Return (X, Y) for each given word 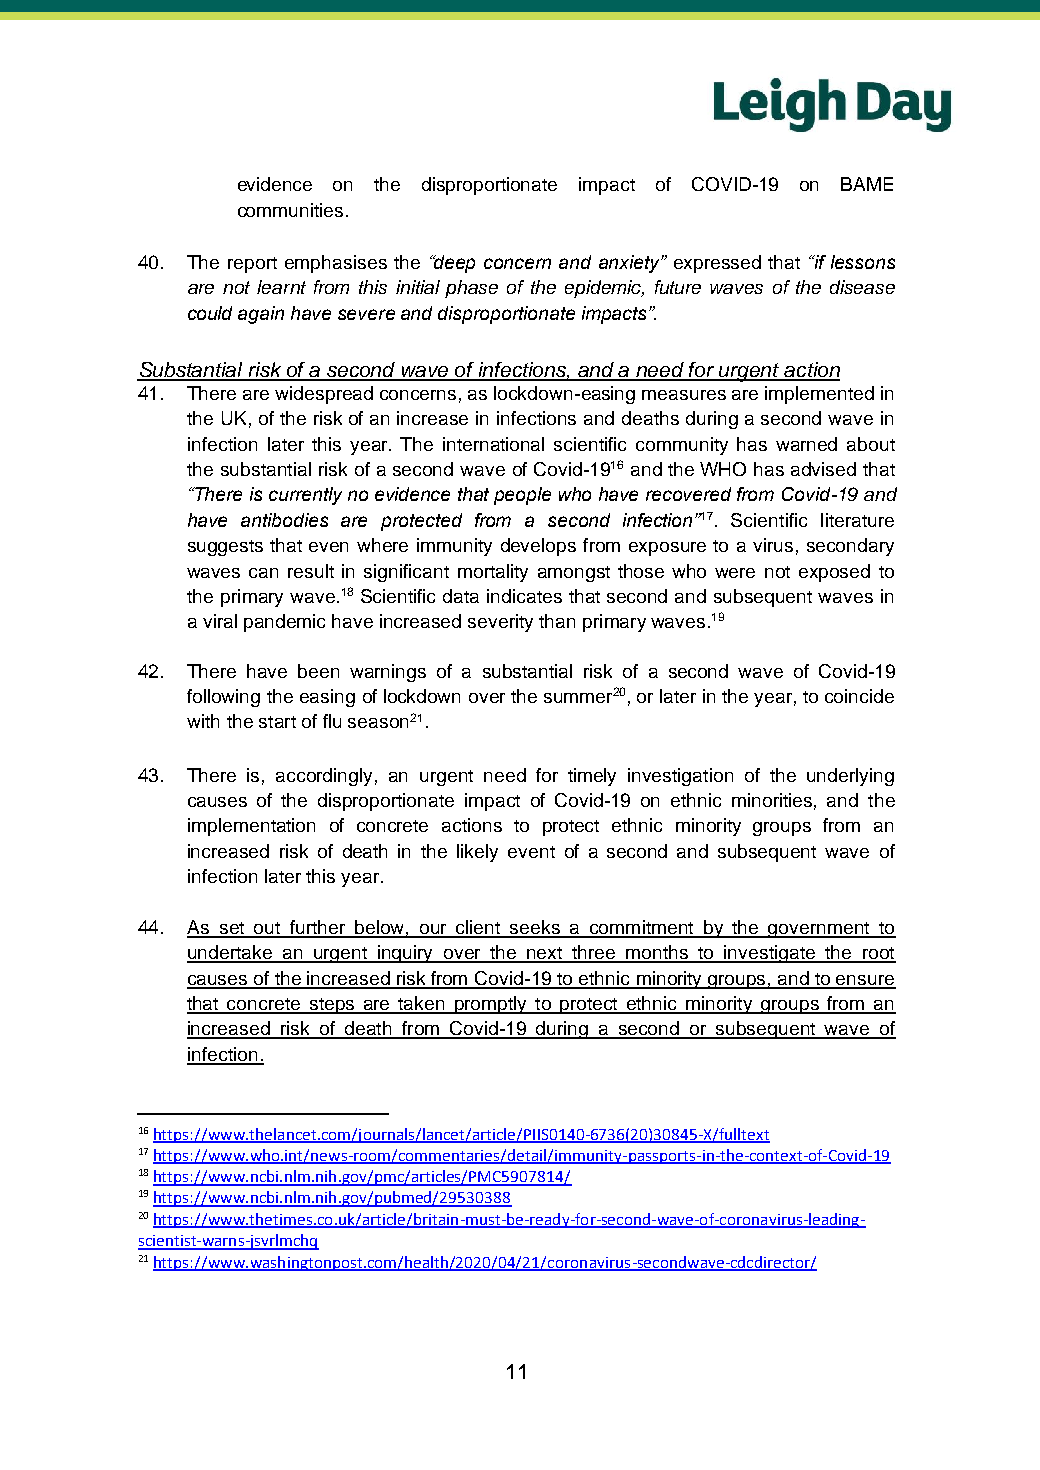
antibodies (284, 520)
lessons (863, 262)
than (557, 621)
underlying (850, 777)
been (318, 671)
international (493, 444)
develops (538, 547)
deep (454, 264)
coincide (859, 696)
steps (332, 1006)
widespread (324, 395)
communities (290, 210)
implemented (819, 395)
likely (477, 853)
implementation (251, 827)
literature (857, 520)
